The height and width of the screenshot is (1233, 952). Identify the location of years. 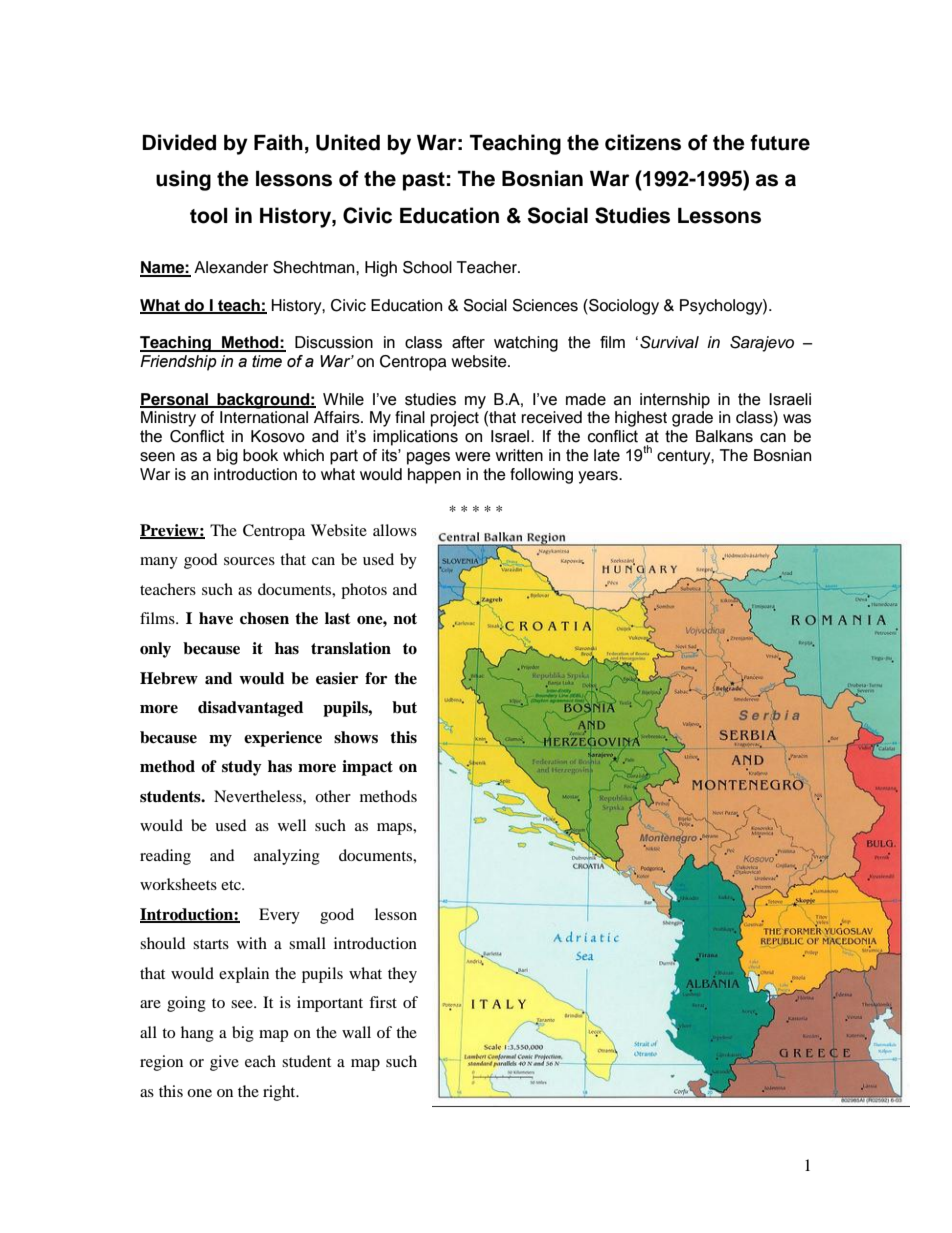
(599, 477).
